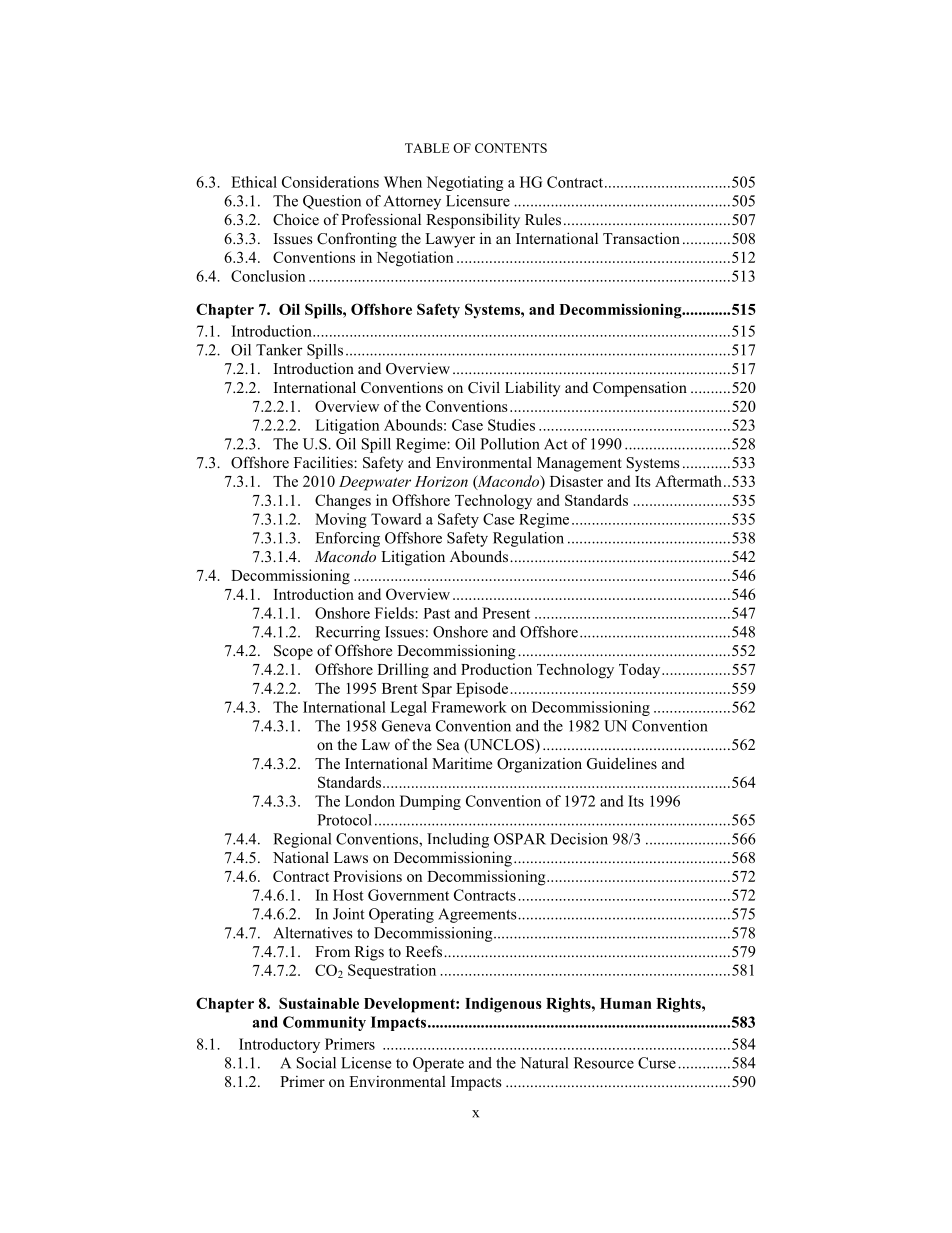 This page has width=952, height=1233. I want to click on Today, so click(641, 671).
